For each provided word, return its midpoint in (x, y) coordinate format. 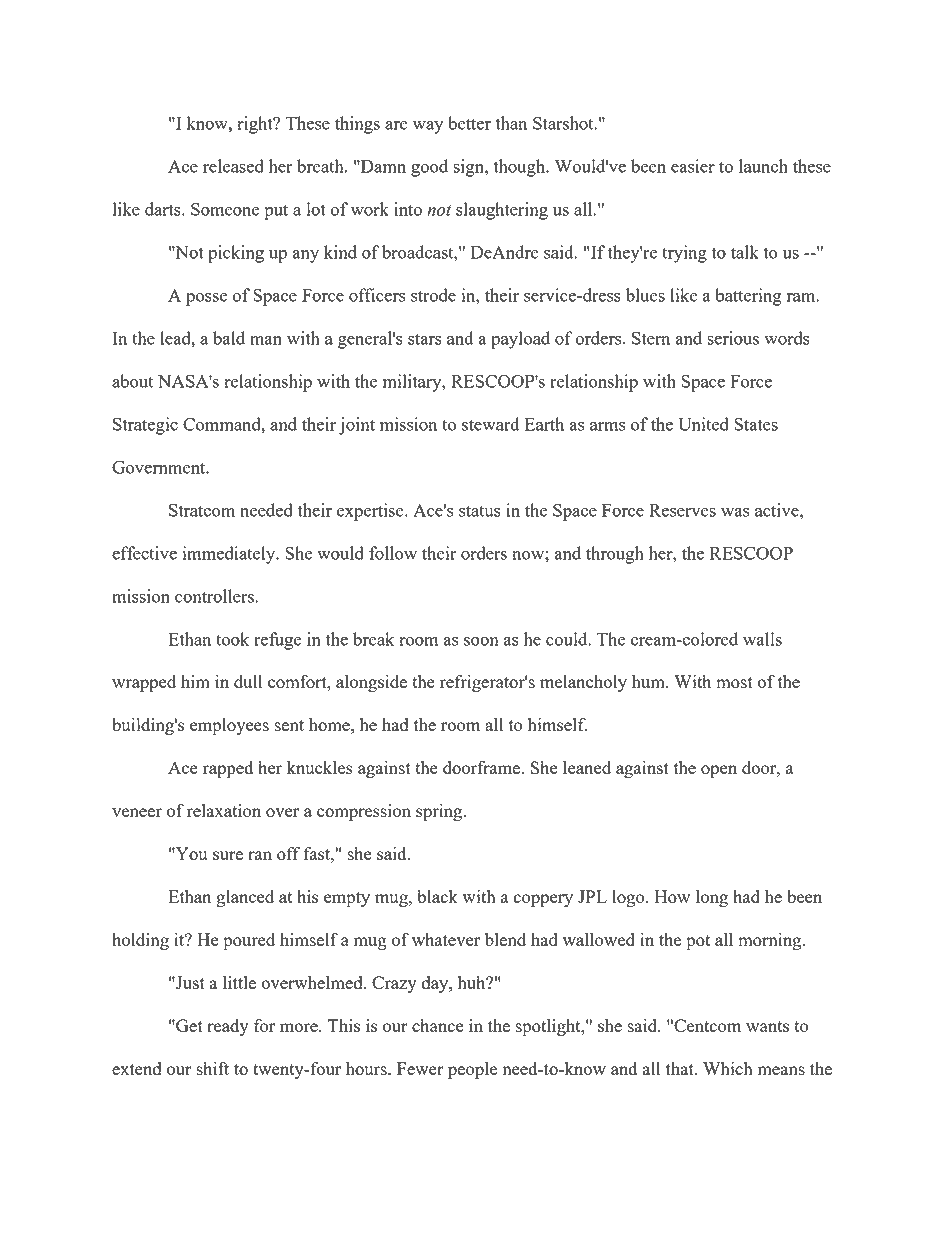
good (429, 168)
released (233, 166)
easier (693, 166)
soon (481, 641)
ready (228, 1027)
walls (762, 639)
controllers (214, 596)
